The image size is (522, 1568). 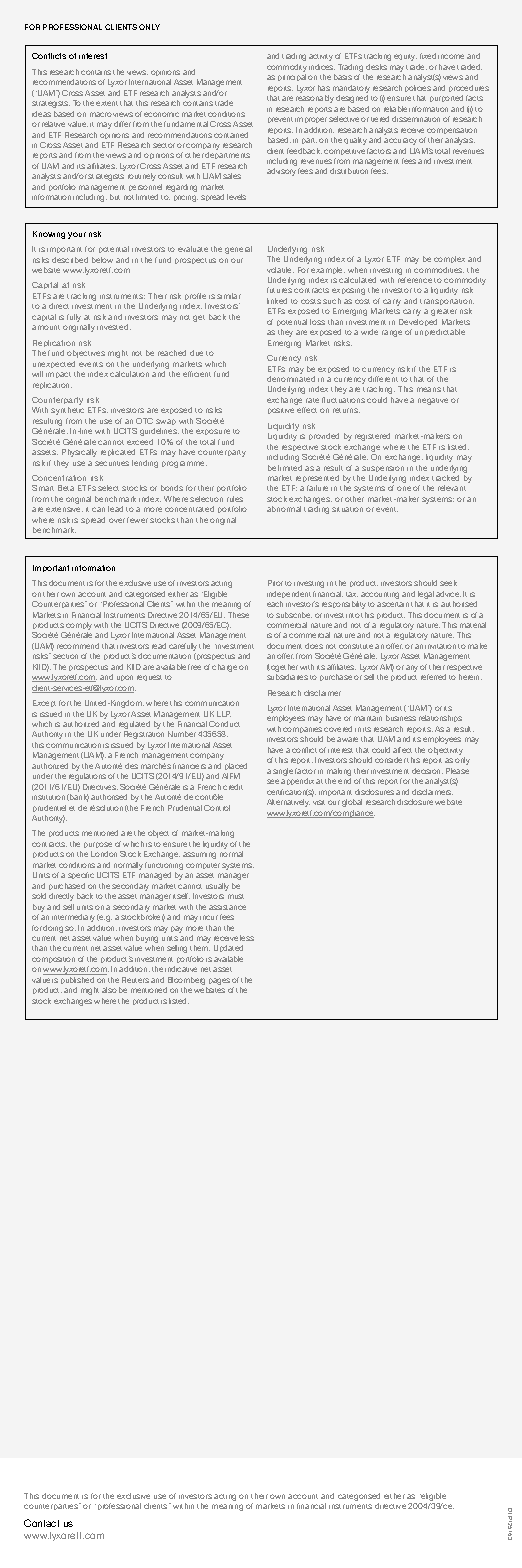 What do you see at coordinates (64, 509) in the document?
I see `extensive` at bounding box center [64, 509].
